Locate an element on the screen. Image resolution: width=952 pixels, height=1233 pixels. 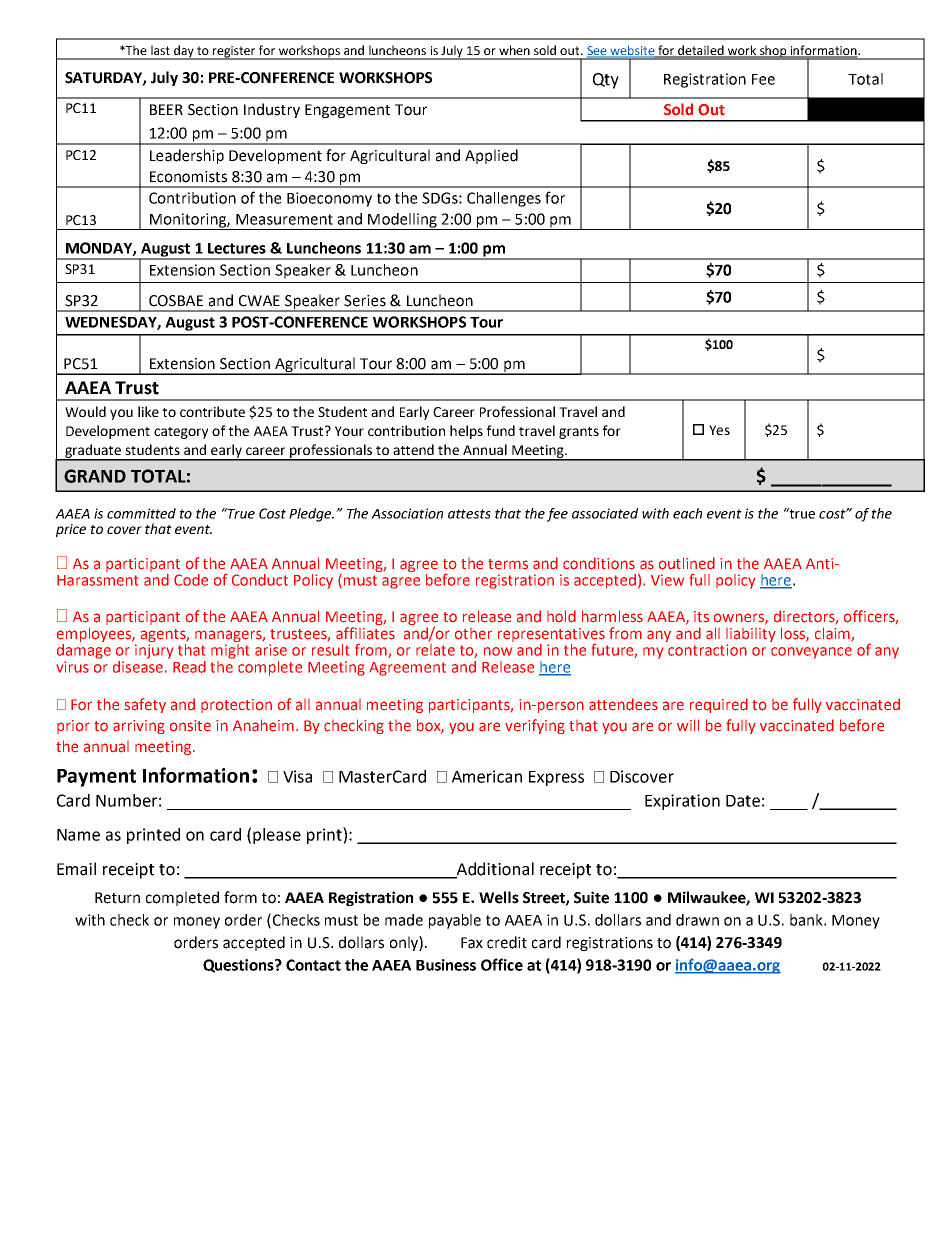
Yes is located at coordinates (719, 430).
